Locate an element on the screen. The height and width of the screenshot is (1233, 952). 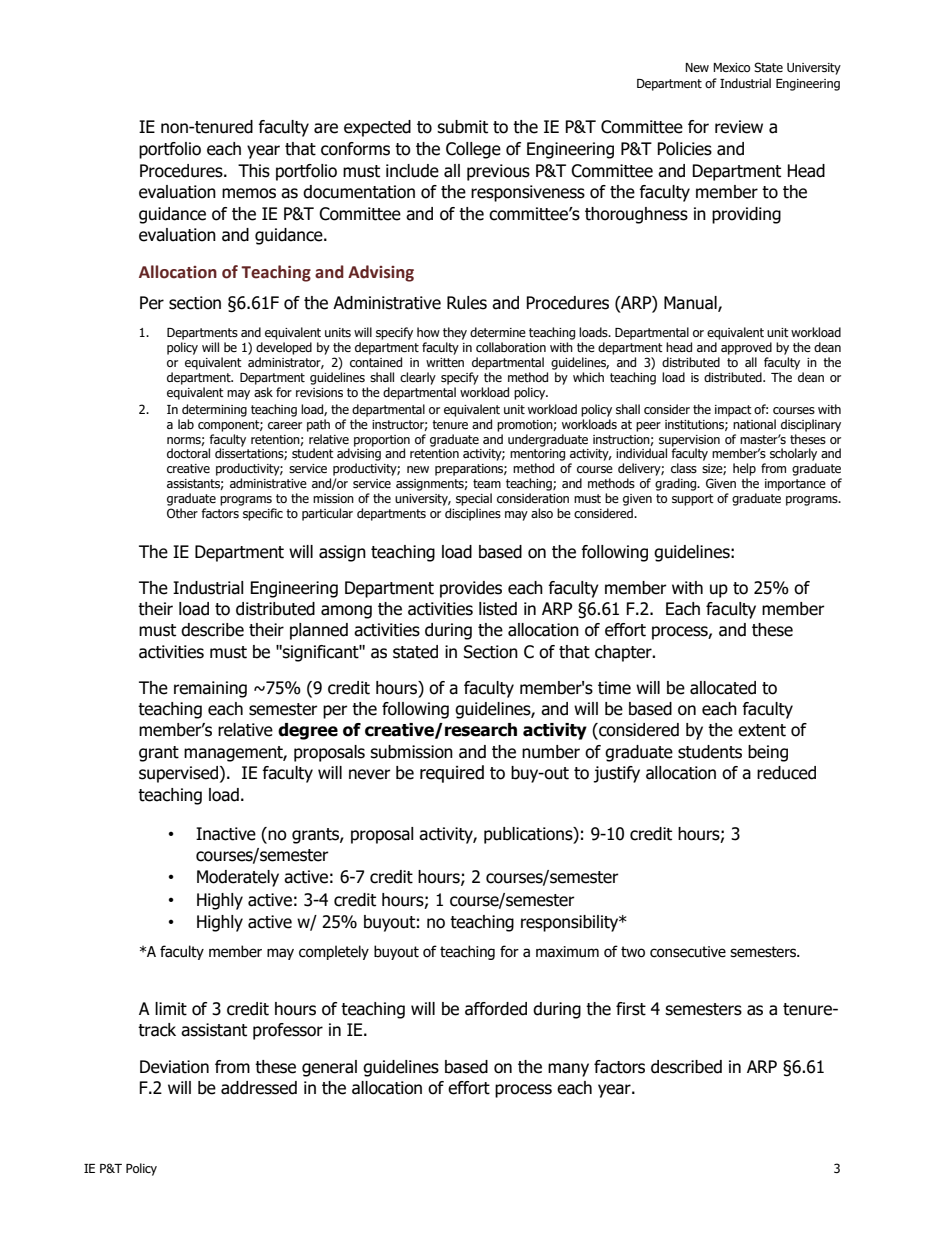
Moderately is located at coordinates (238, 878).
